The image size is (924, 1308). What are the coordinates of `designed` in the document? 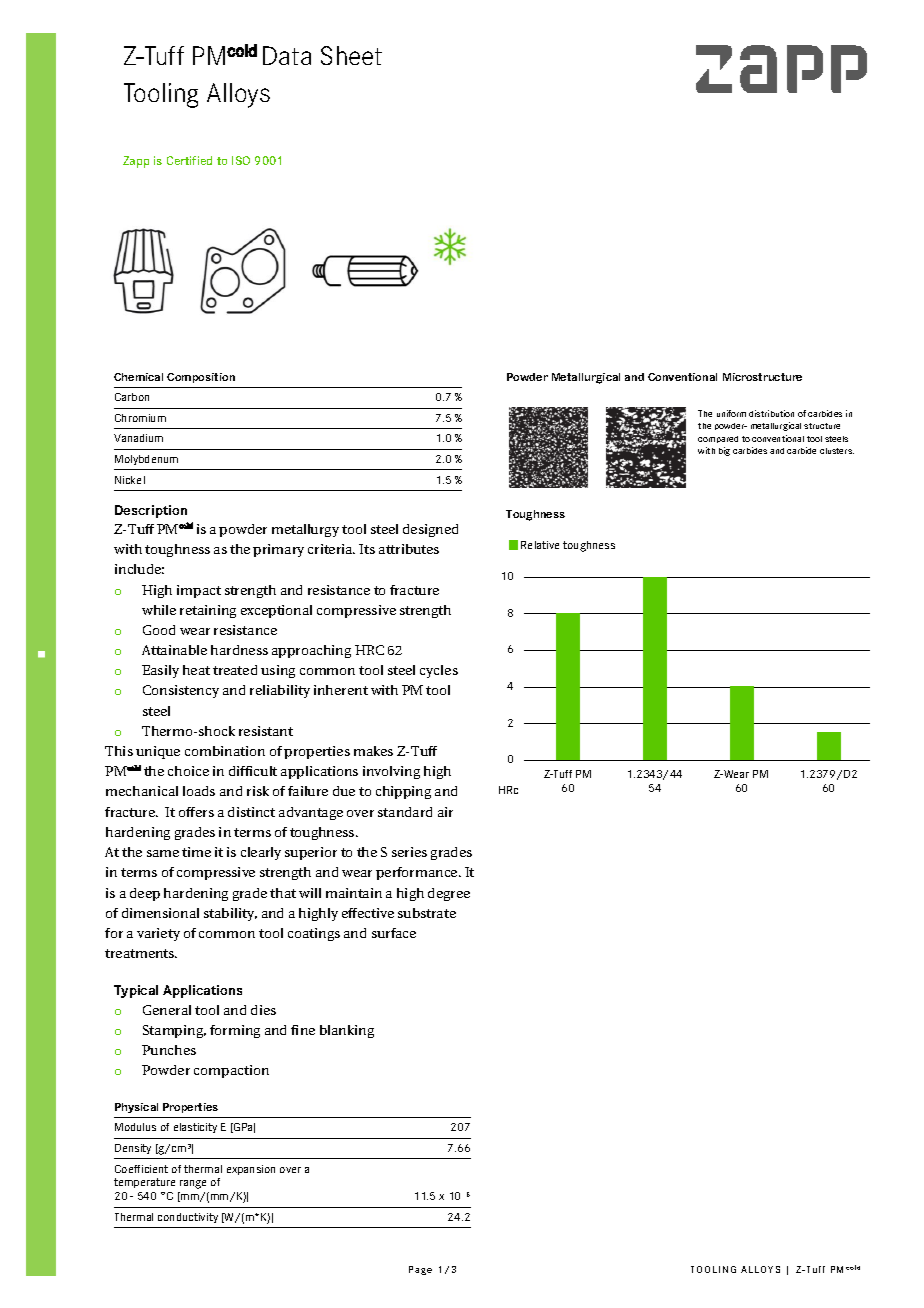 It's located at (430, 530).
